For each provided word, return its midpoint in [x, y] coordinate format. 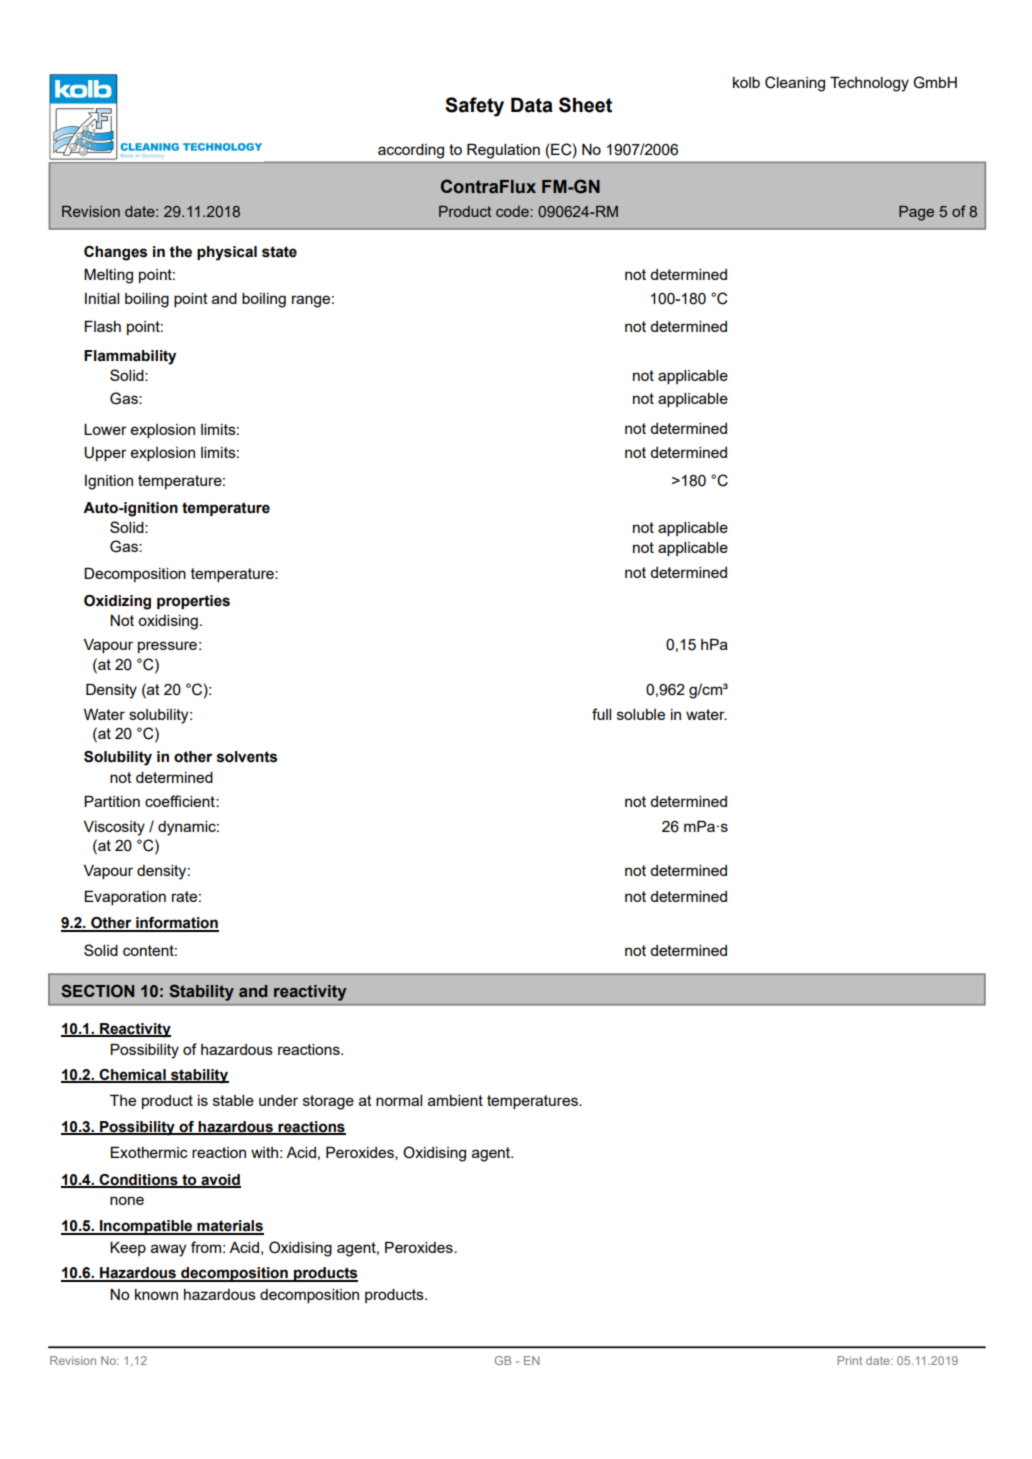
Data [532, 105]
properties [193, 602]
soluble [641, 714]
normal [399, 1100]
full [601, 714]
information [176, 924]
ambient [455, 1100]
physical [227, 253]
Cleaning [795, 84]
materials [229, 1227]
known [156, 1294]
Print [849, 1360]
